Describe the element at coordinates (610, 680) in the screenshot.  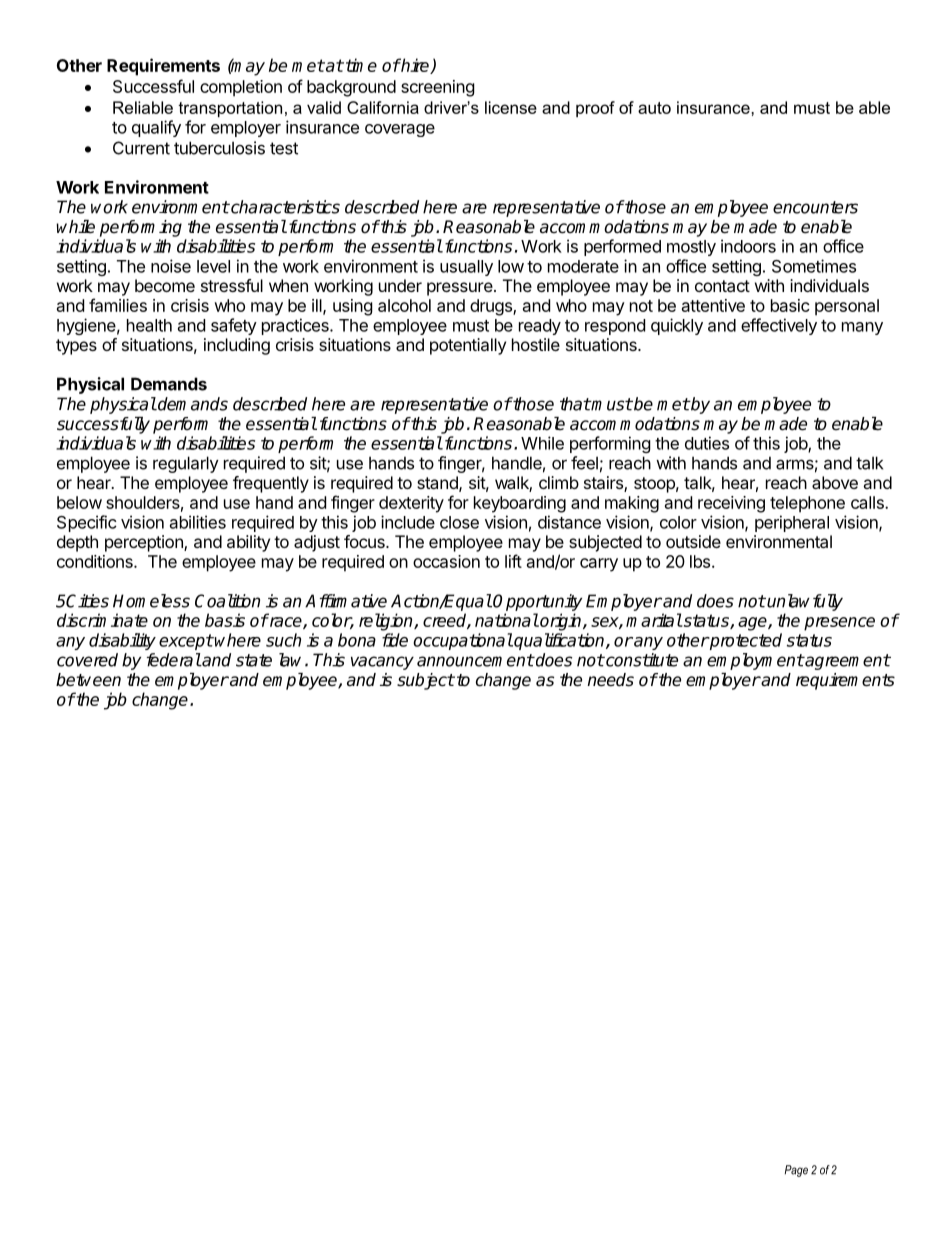
I see `needs` at that location.
